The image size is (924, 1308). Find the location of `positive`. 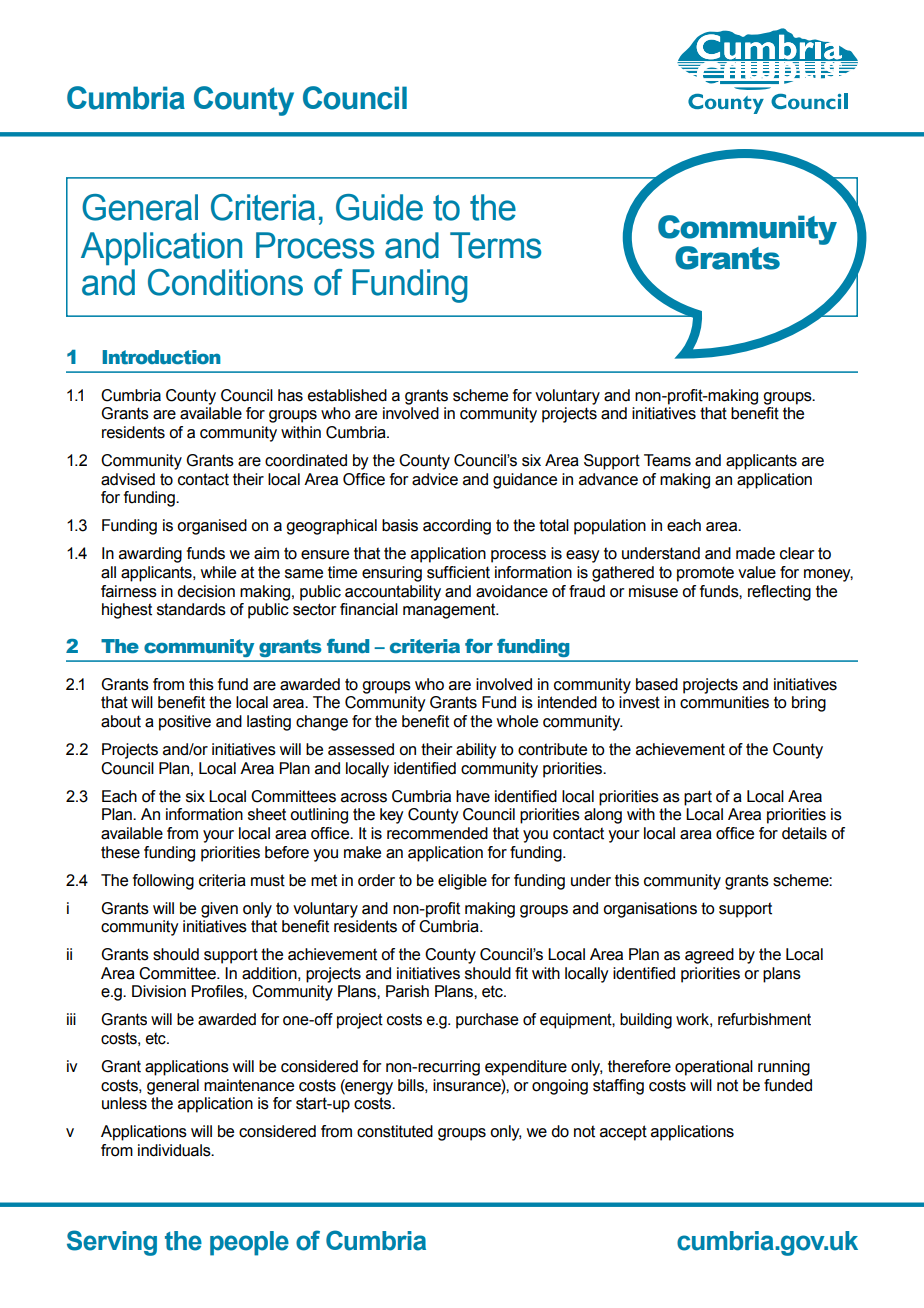

positive is located at coordinates (185, 723).
